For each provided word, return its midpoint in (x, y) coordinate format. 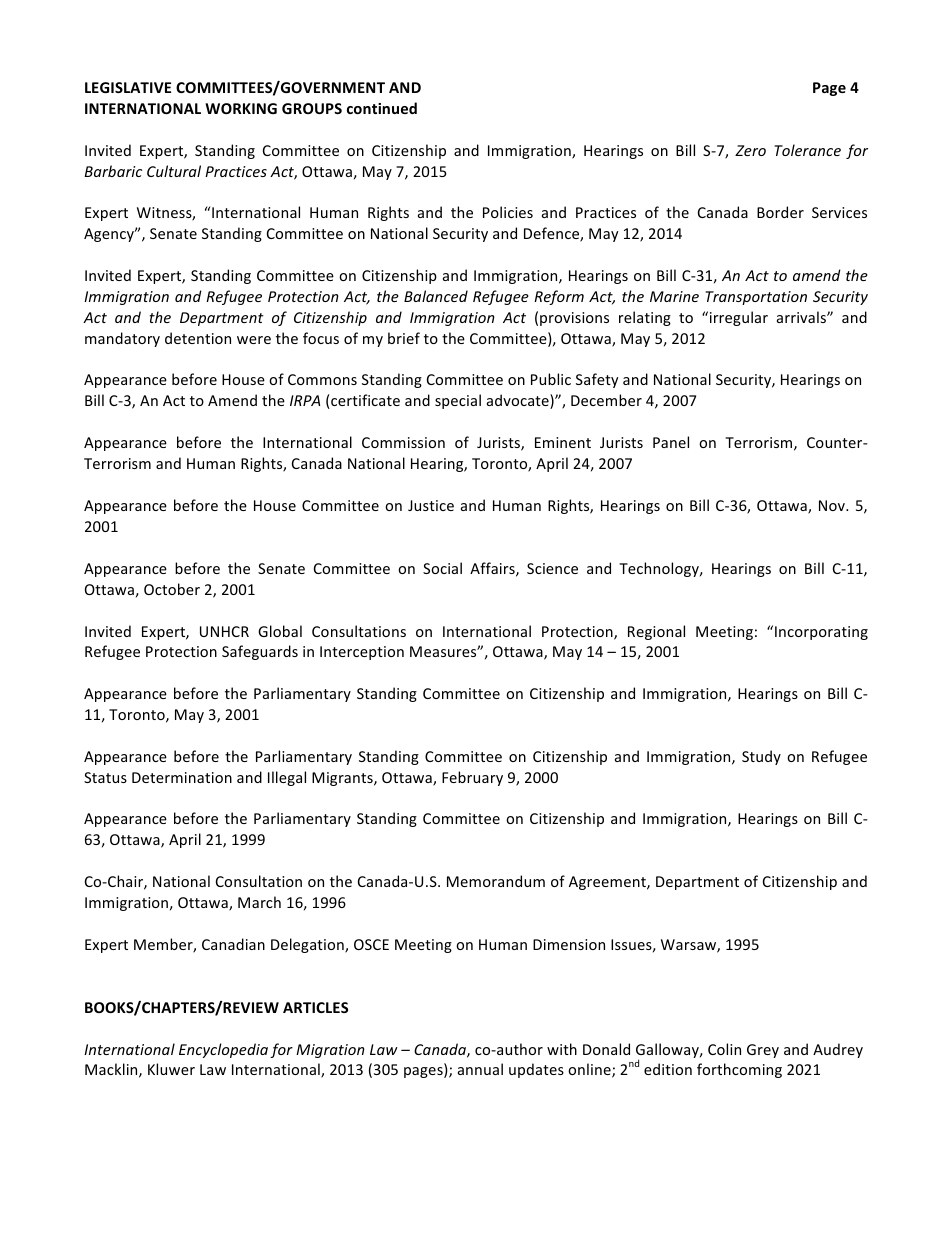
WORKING (241, 108)
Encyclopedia (223, 1050)
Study (761, 757)
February (472, 778)
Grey (763, 1051)
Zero (750, 150)
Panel (671, 442)
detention (198, 338)
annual (480, 1069)
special (458, 401)
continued (382, 108)
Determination (182, 777)
